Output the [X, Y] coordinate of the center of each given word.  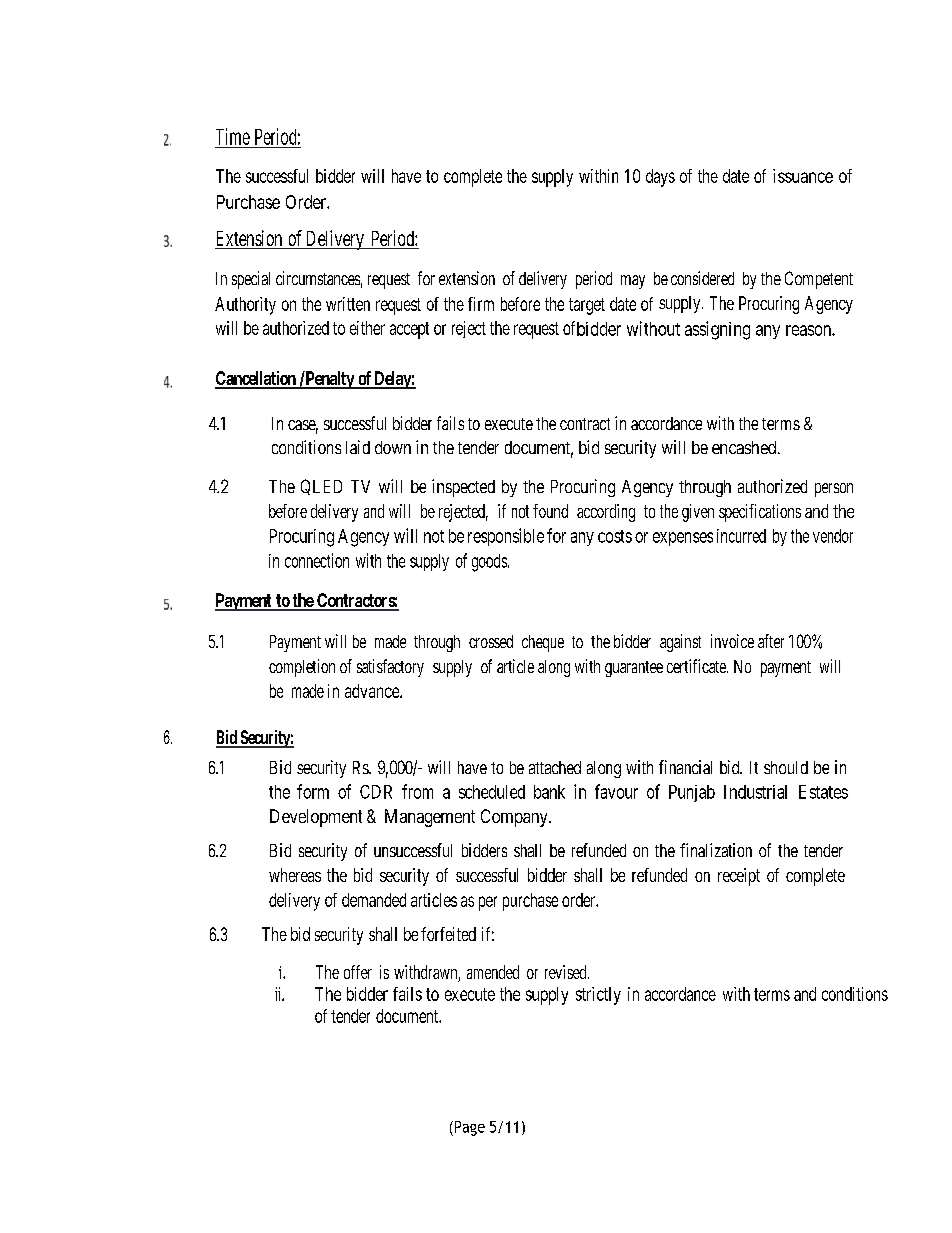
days [660, 178]
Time [233, 136]
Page [468, 1128]
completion [302, 668]
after [771, 641]
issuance [803, 176]
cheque [543, 643]
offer [358, 972]
